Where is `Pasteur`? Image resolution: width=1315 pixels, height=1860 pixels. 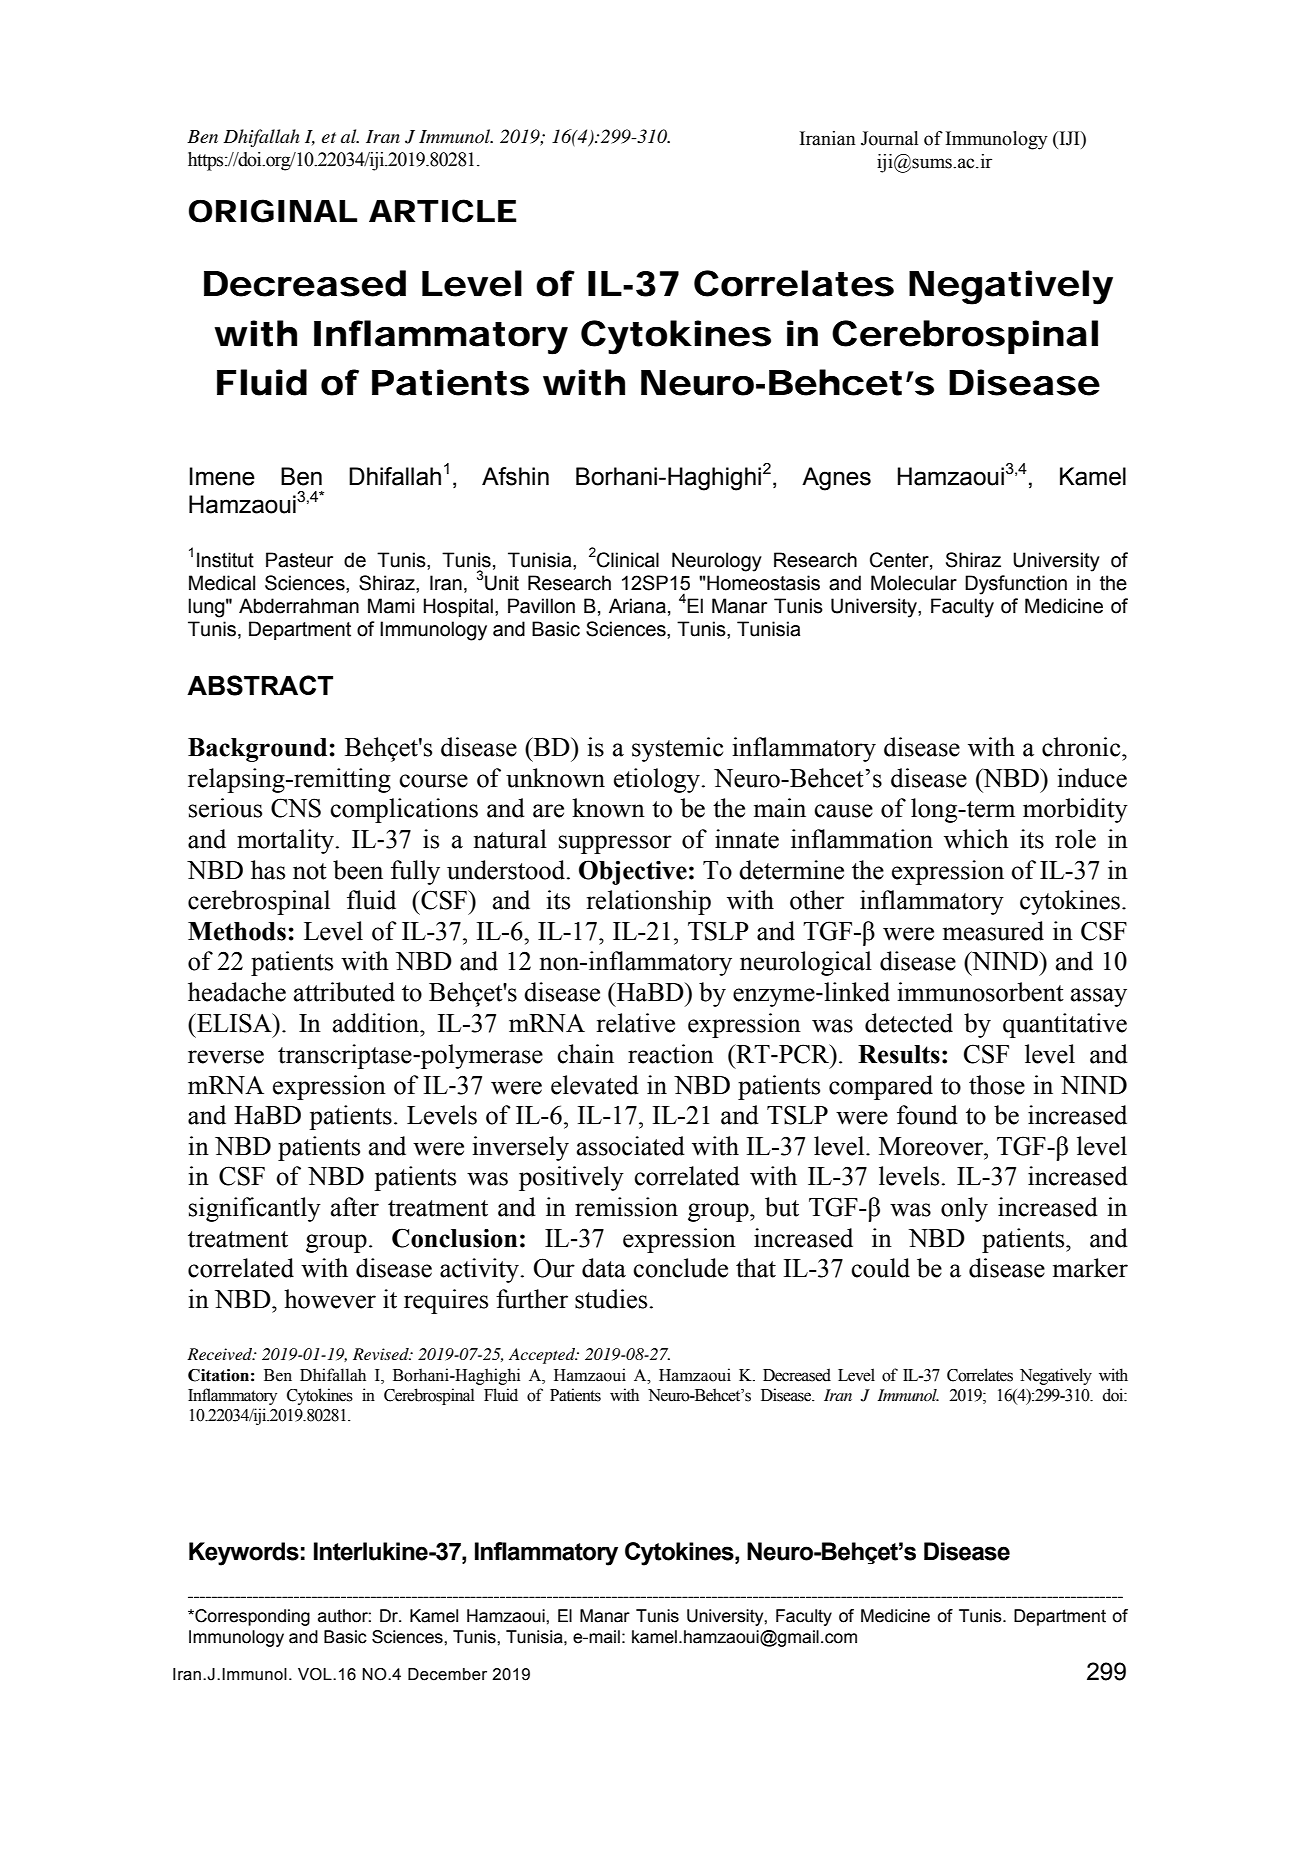
Pasteur is located at coordinates (299, 560).
